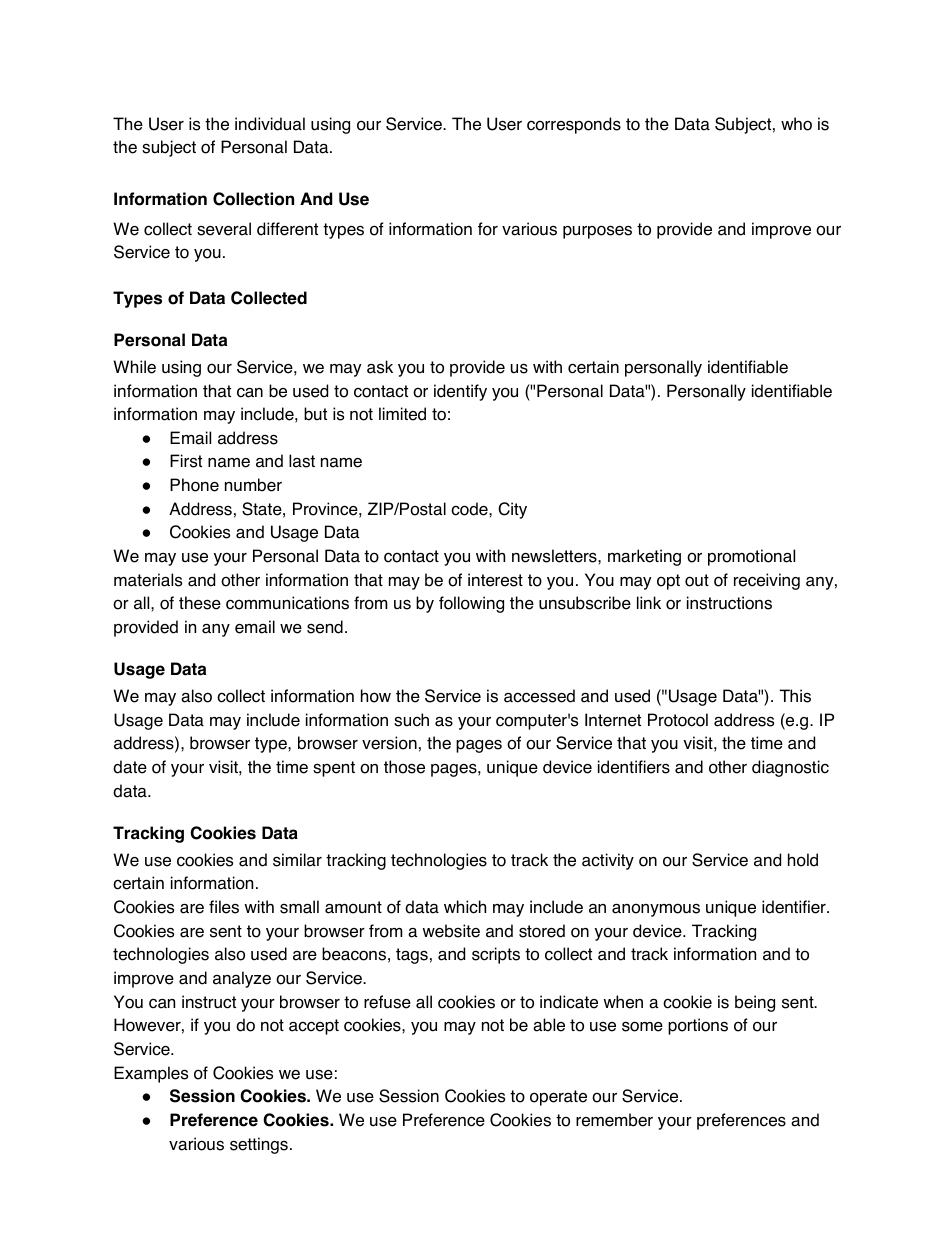 This screenshot has width=952, height=1233. I want to click on operate, so click(558, 1098).
